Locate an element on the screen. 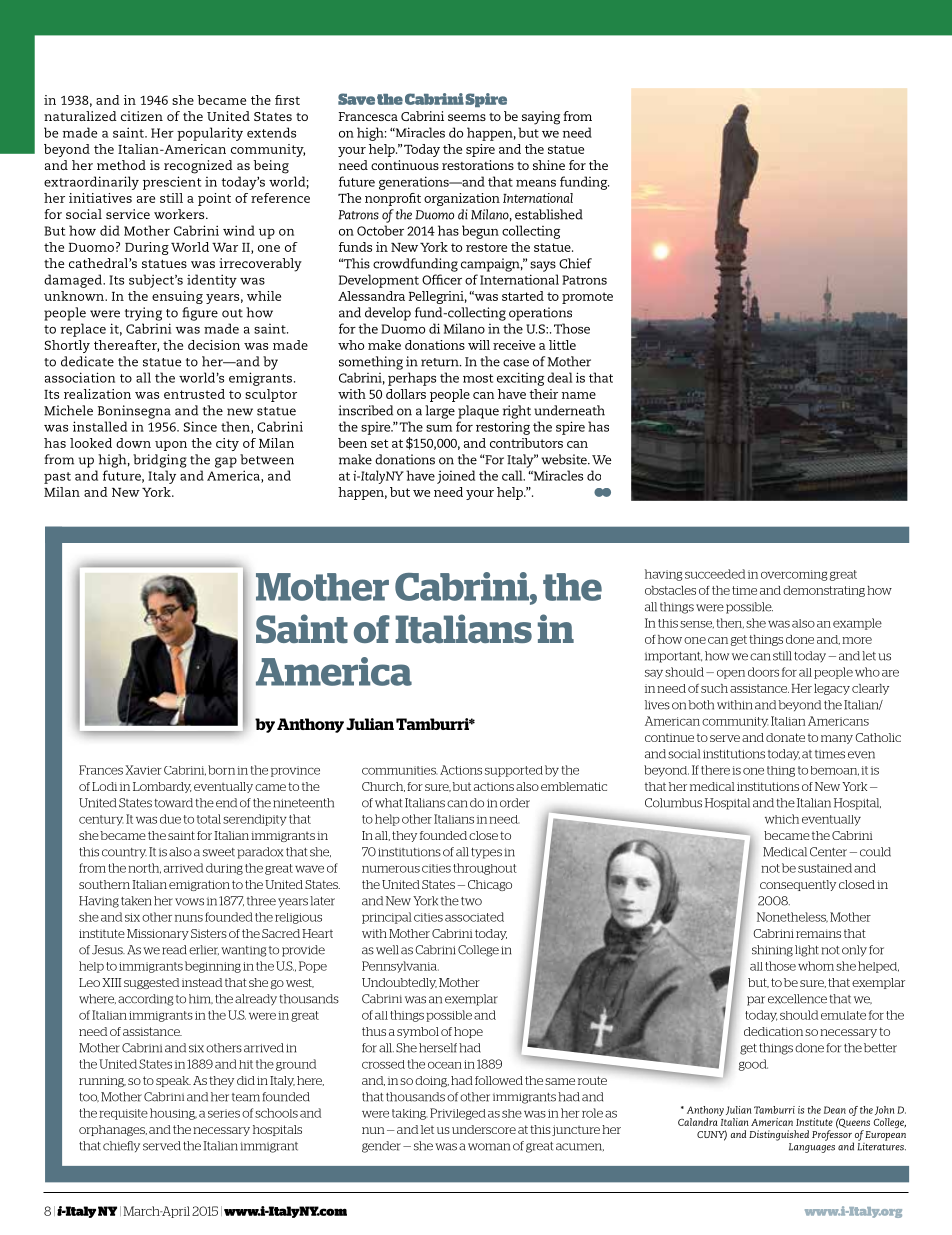  will is located at coordinates (479, 345).
